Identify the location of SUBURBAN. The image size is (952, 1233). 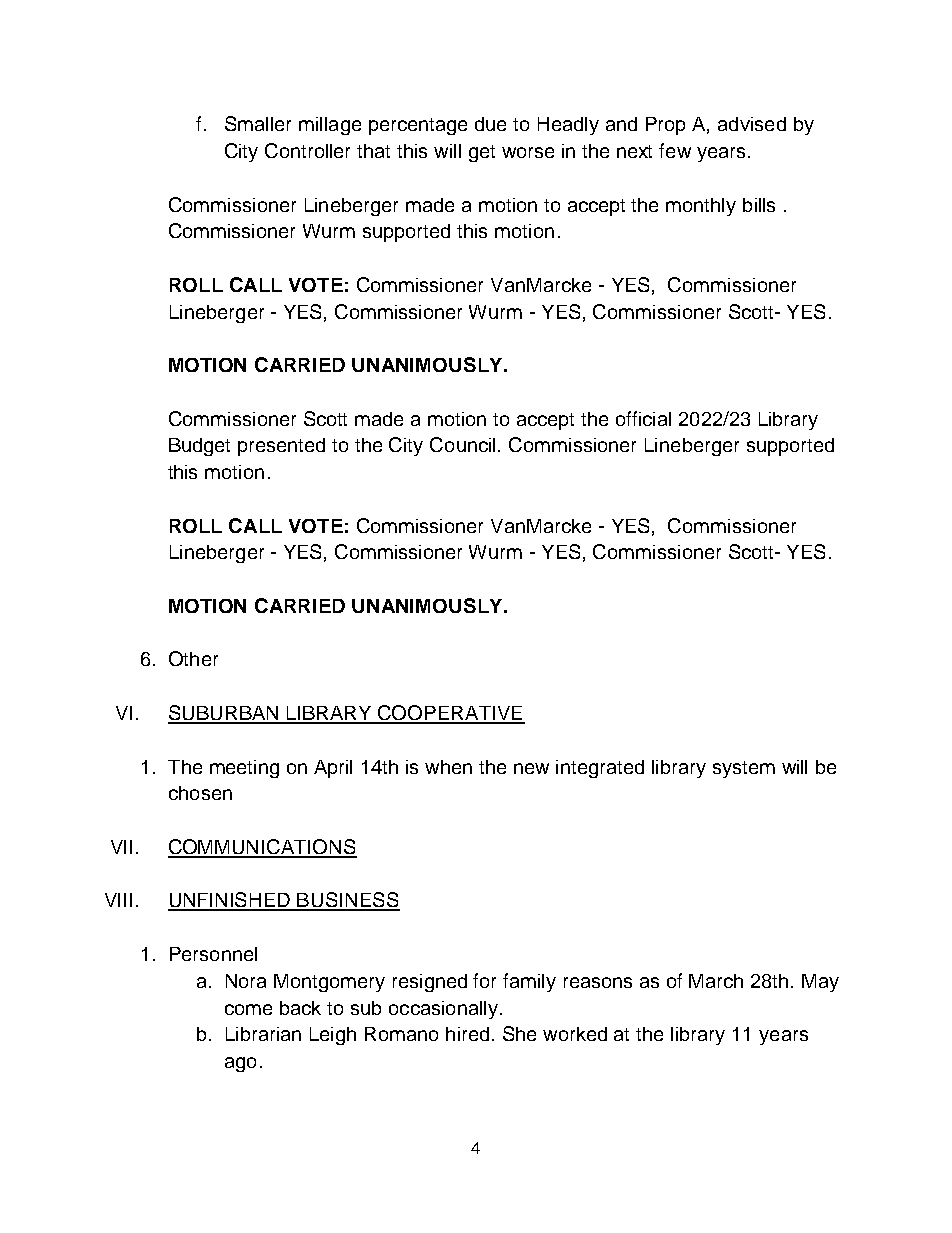
(224, 714).
